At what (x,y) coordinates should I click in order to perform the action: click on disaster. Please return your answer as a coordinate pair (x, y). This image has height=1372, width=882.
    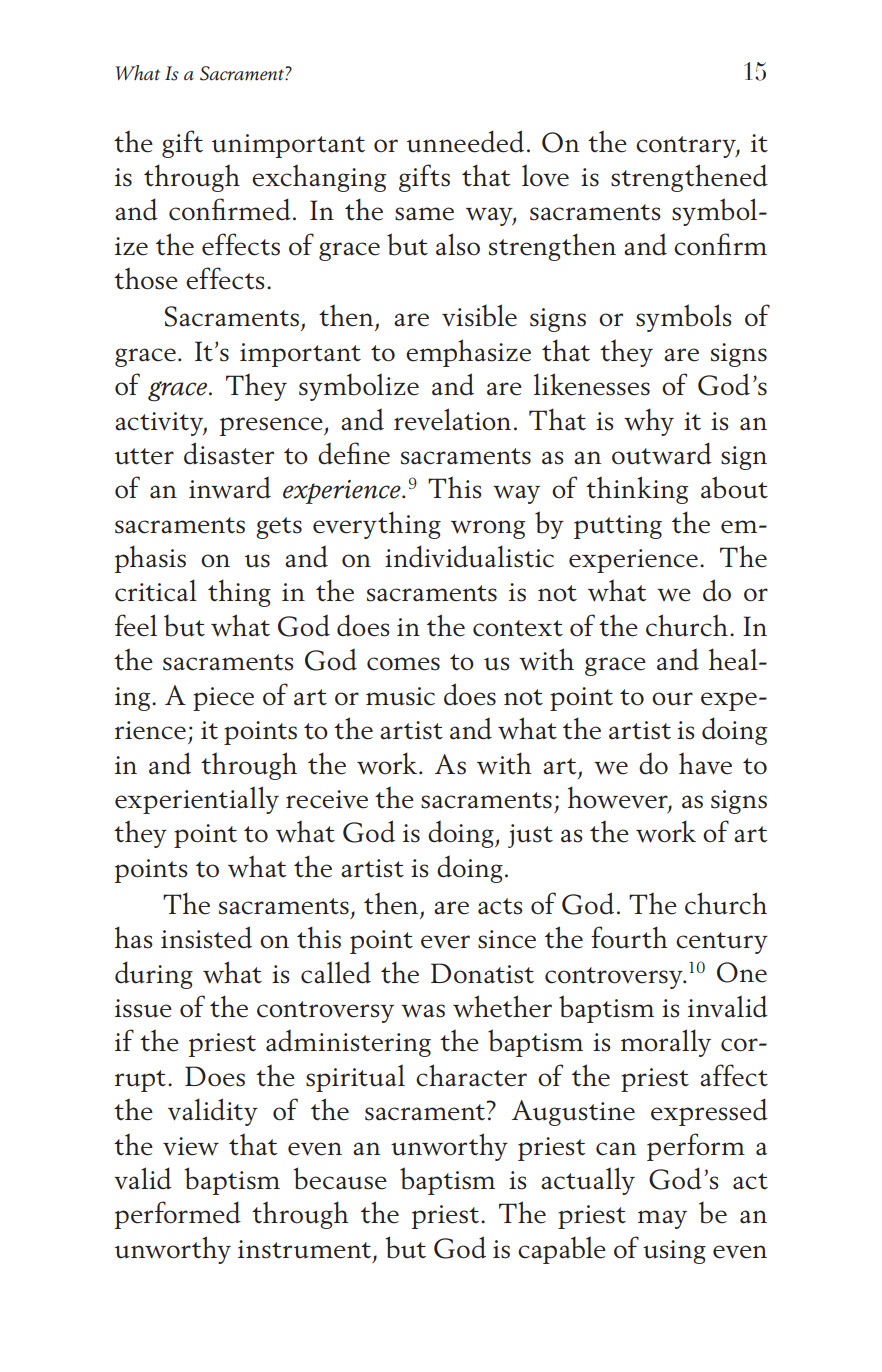
    Looking at the image, I should click on (229, 453).
